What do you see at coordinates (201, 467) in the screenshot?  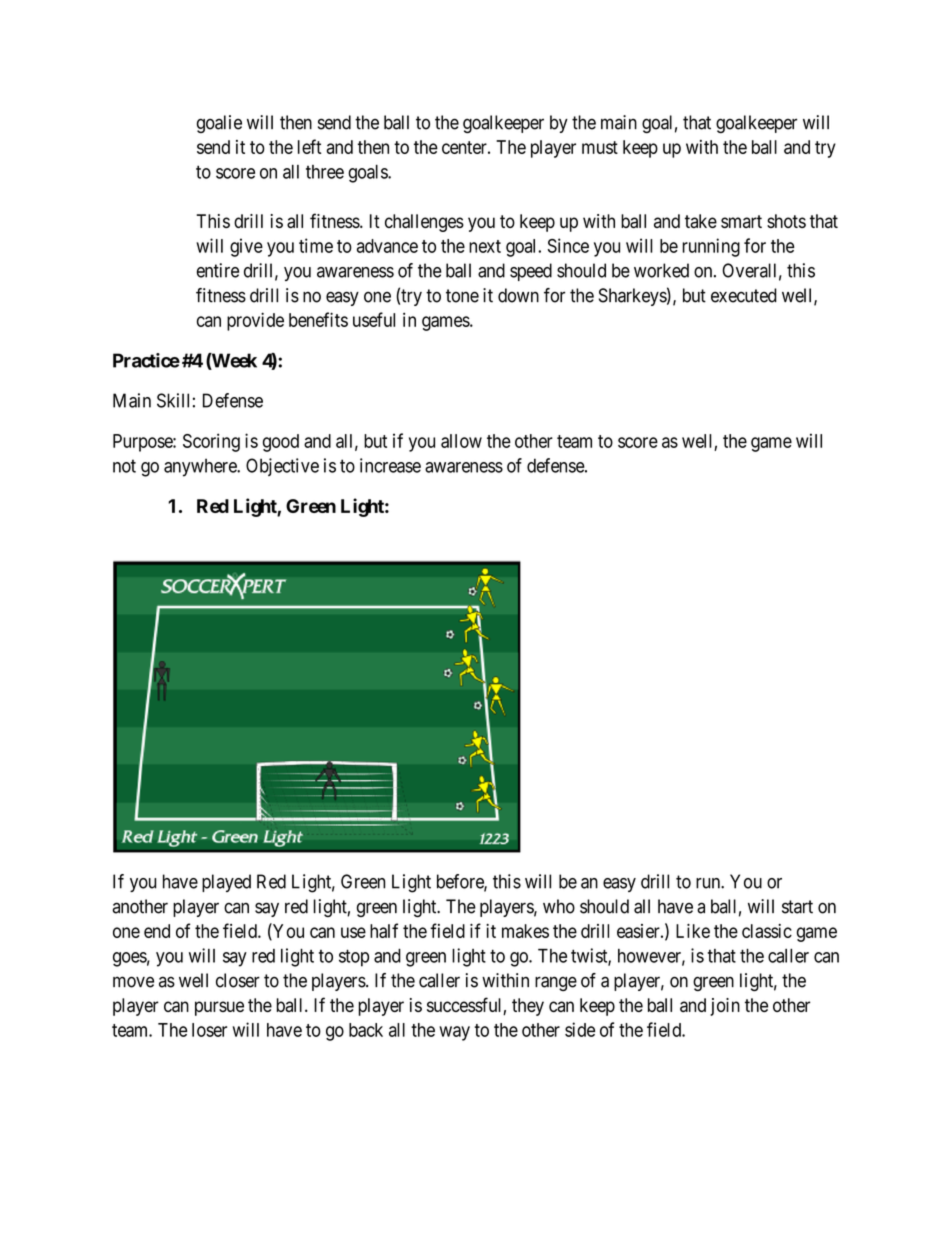 I see `anywhere` at bounding box center [201, 467].
